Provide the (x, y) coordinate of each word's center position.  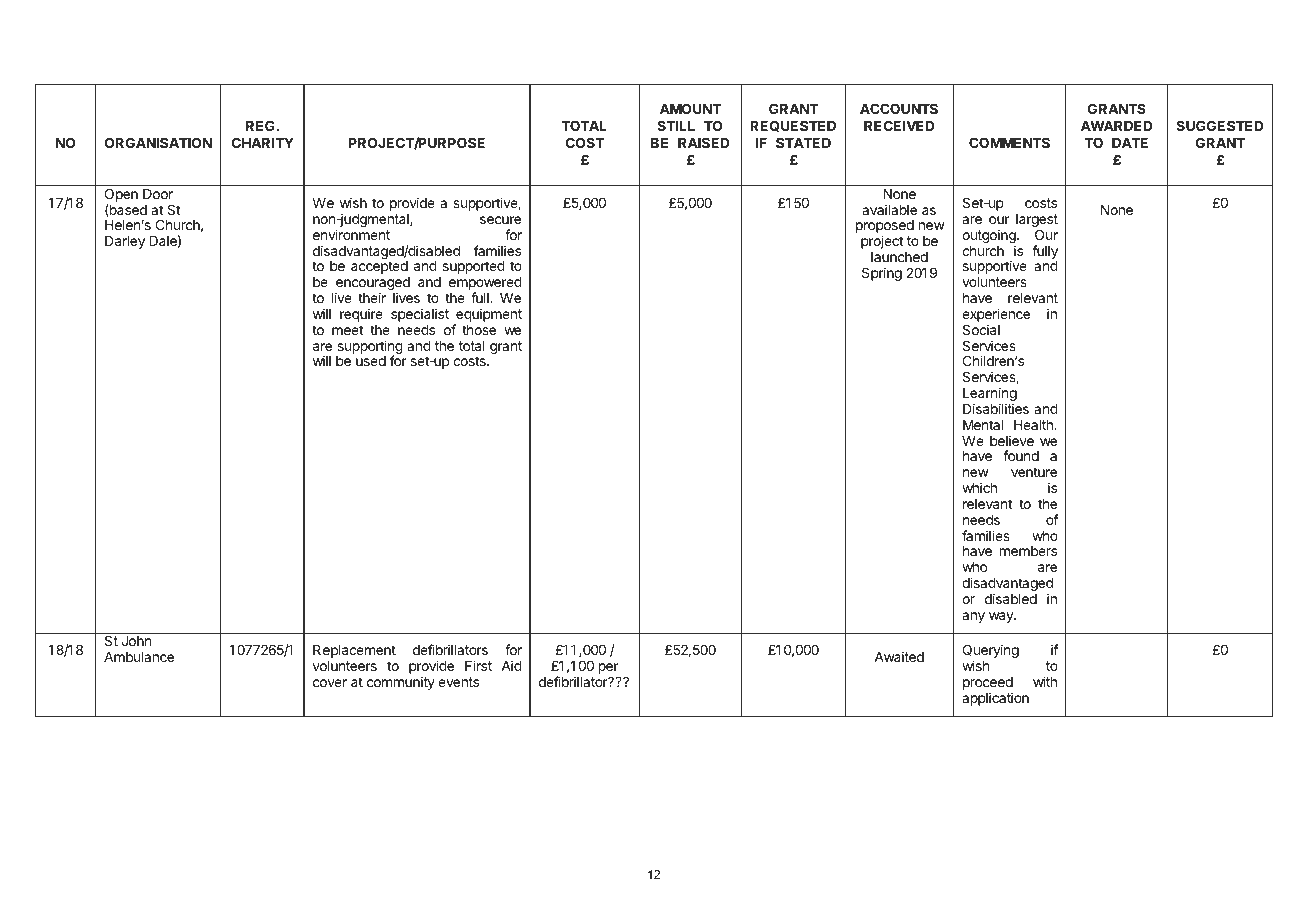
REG (260, 125)
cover (330, 683)
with (1045, 681)
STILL (676, 125)
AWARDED (1117, 126)
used (371, 361)
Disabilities (996, 408)
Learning (990, 395)
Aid (511, 665)
